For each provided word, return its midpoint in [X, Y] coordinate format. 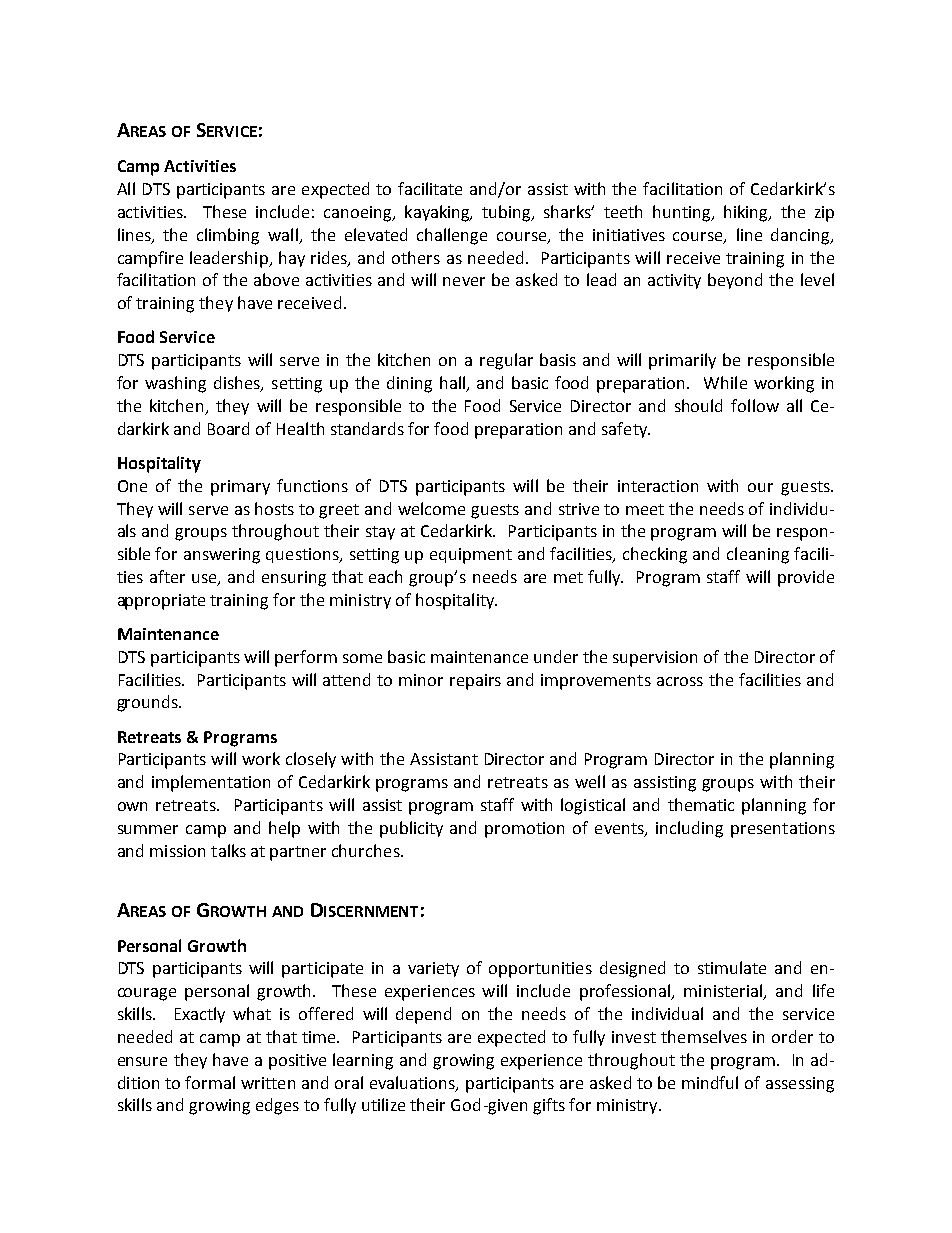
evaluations [413, 1083]
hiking [747, 213]
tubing [507, 213]
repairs [475, 682]
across [680, 681]
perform [306, 658]
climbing [228, 236]
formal [210, 1082]
